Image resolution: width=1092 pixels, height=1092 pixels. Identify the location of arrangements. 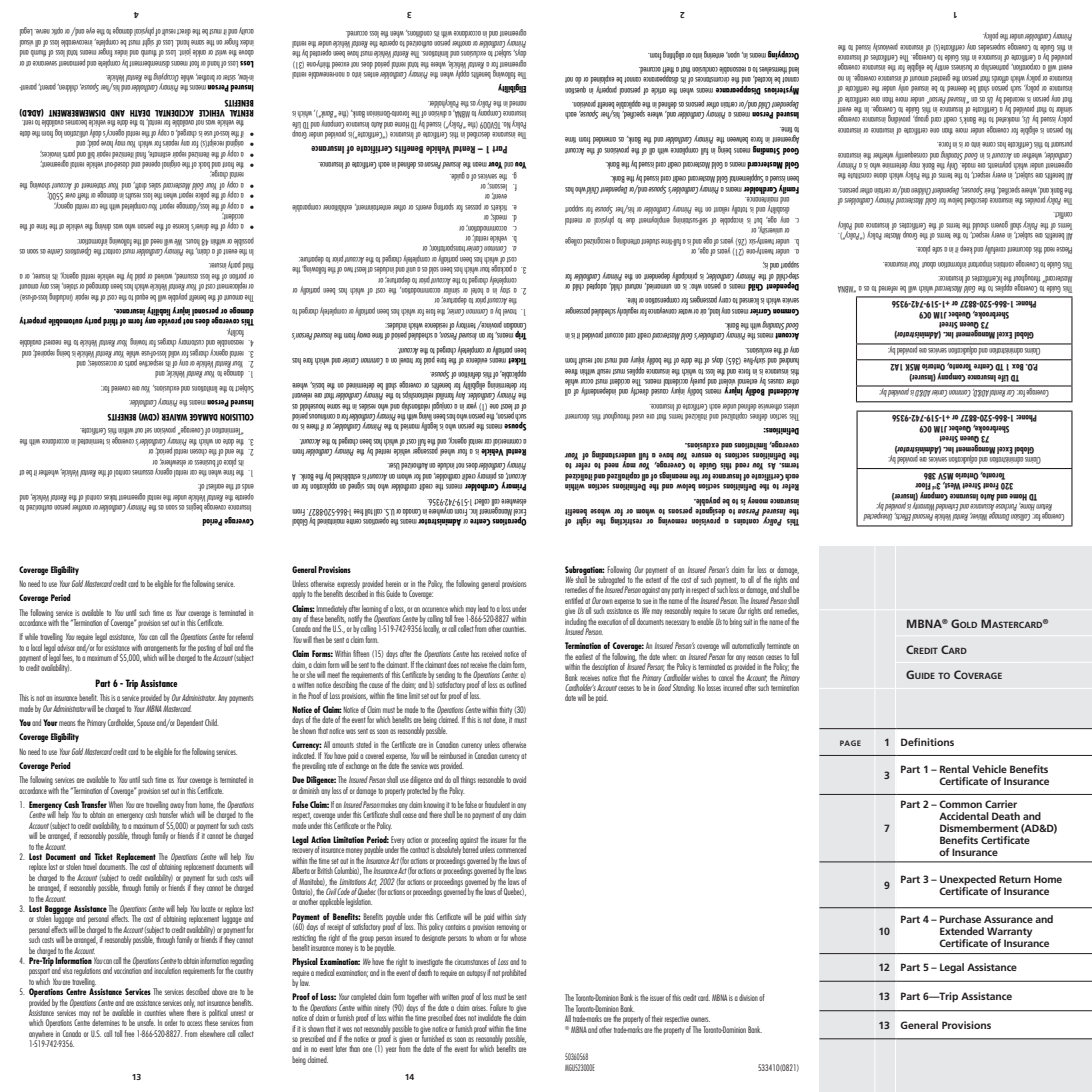
(161, 650).
